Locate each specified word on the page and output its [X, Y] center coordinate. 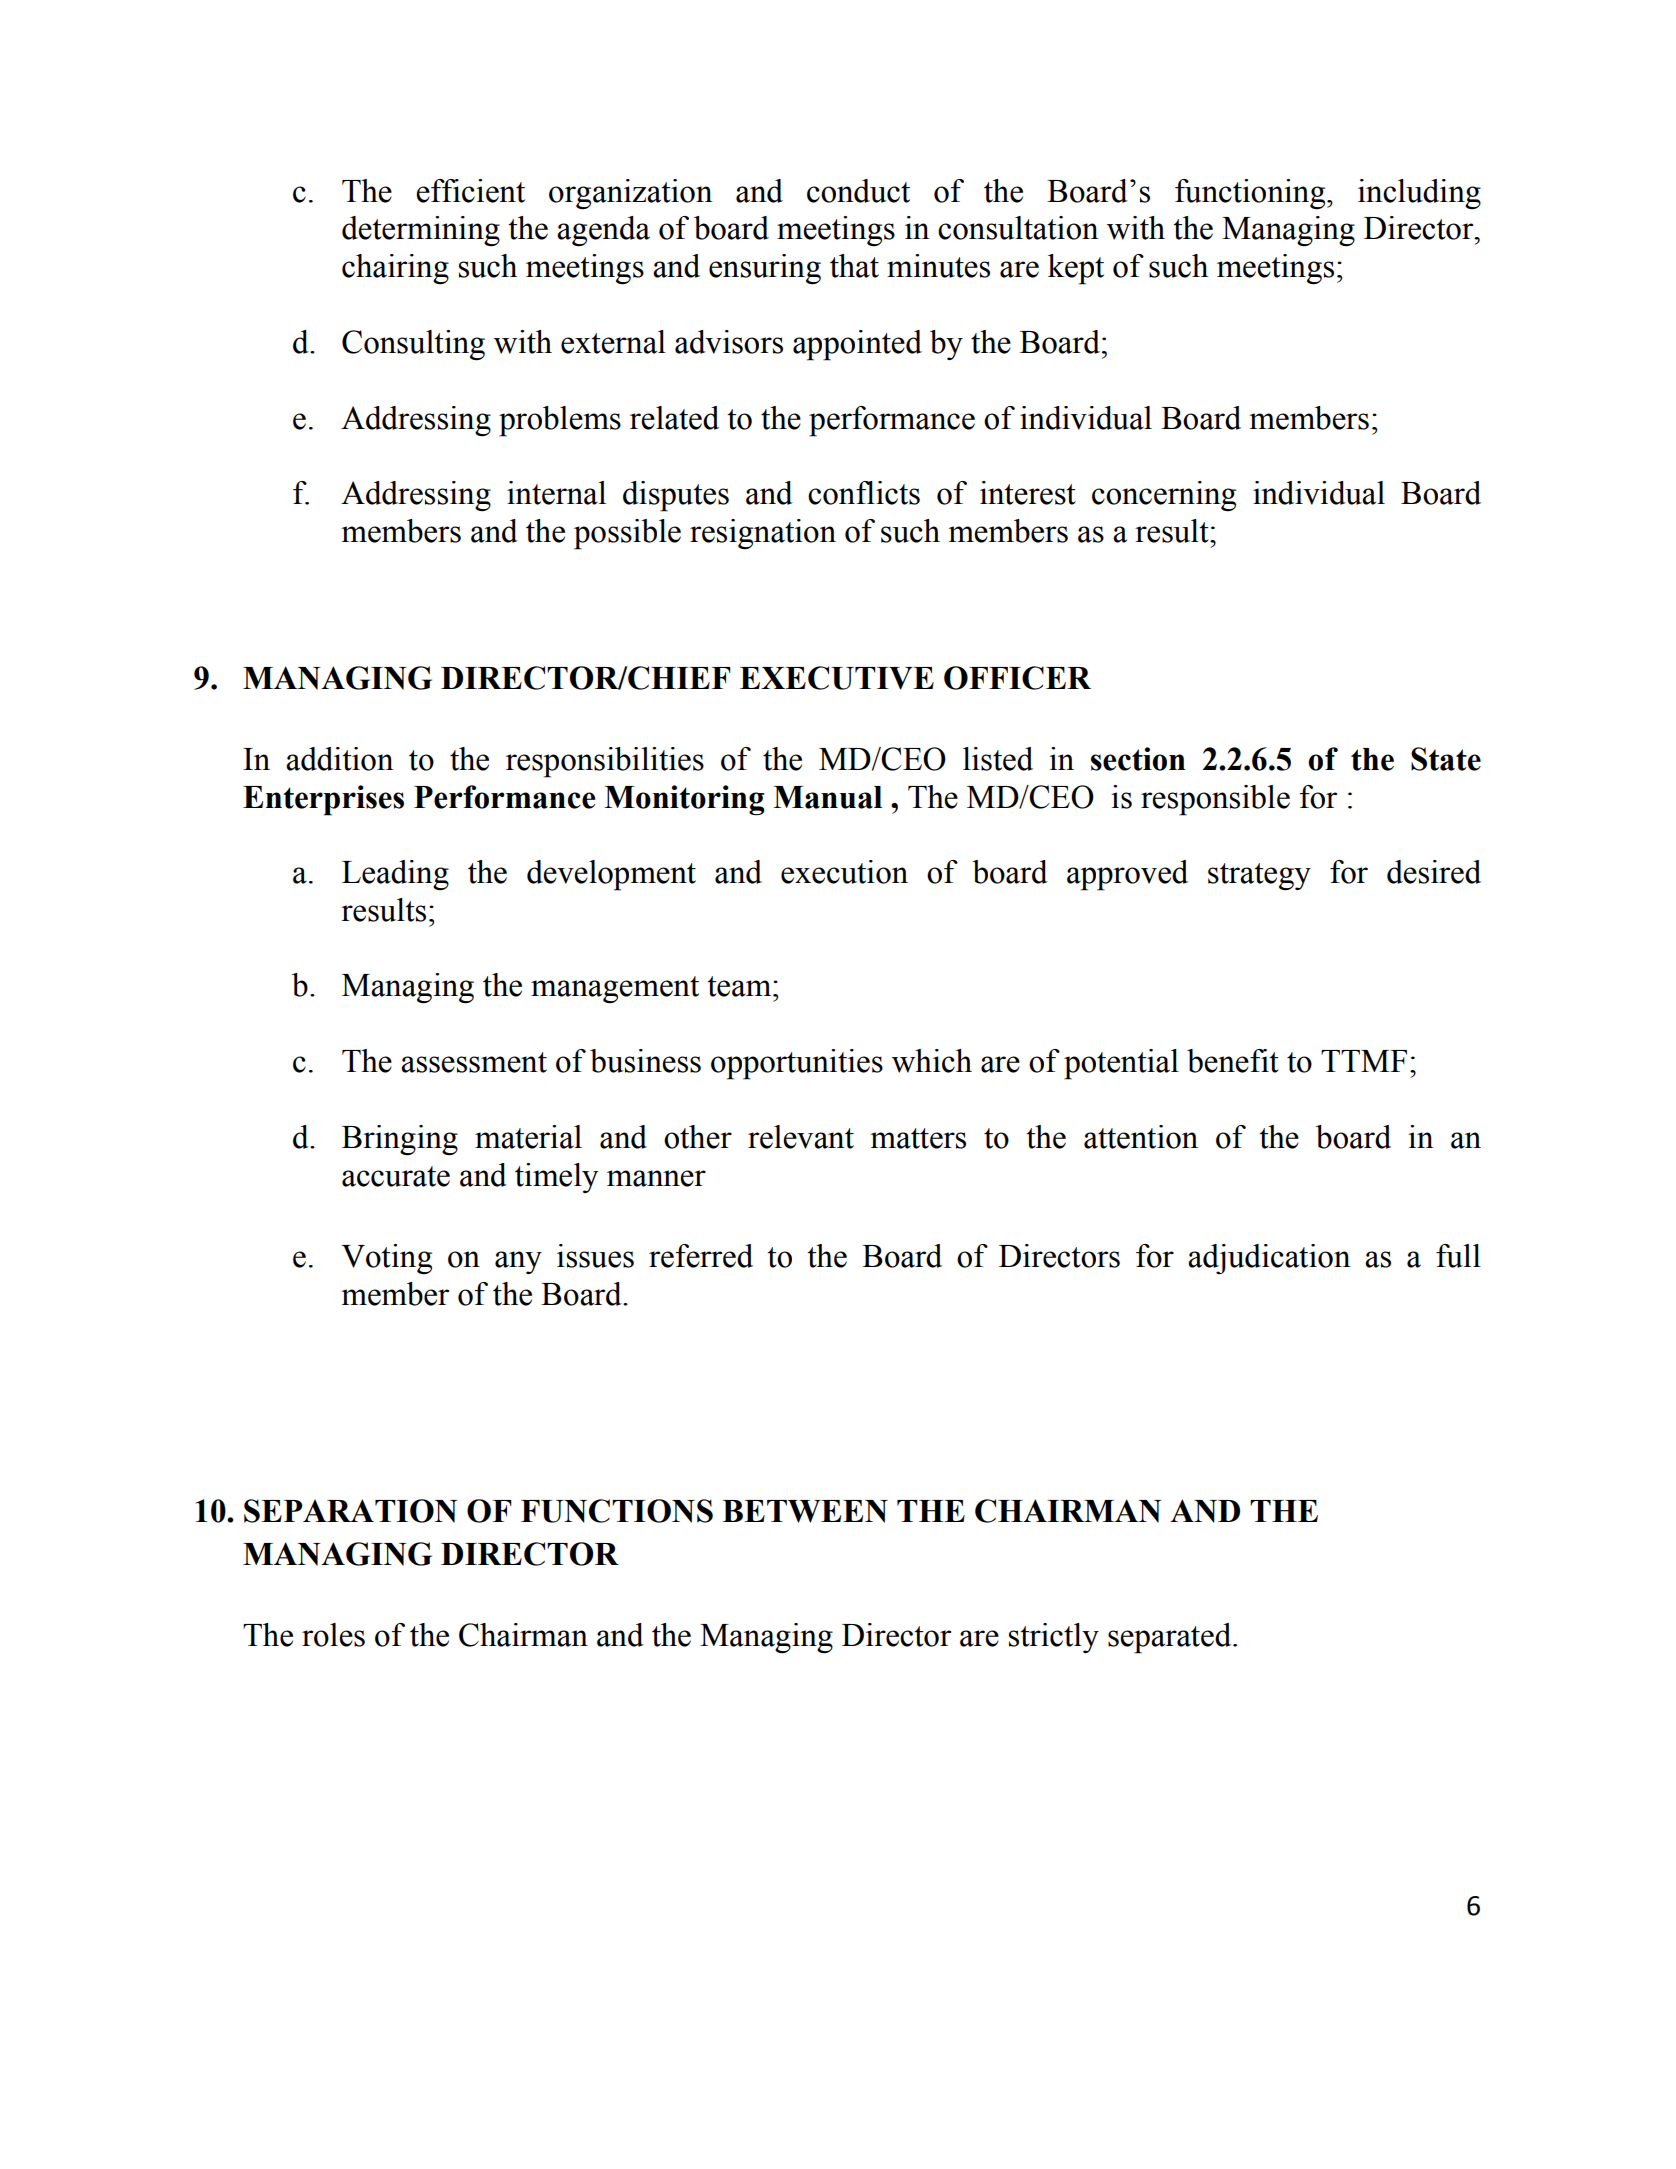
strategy [1259, 877]
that [854, 266]
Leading [395, 875]
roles [333, 1635]
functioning [1251, 194]
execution [844, 872]
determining [421, 231]
